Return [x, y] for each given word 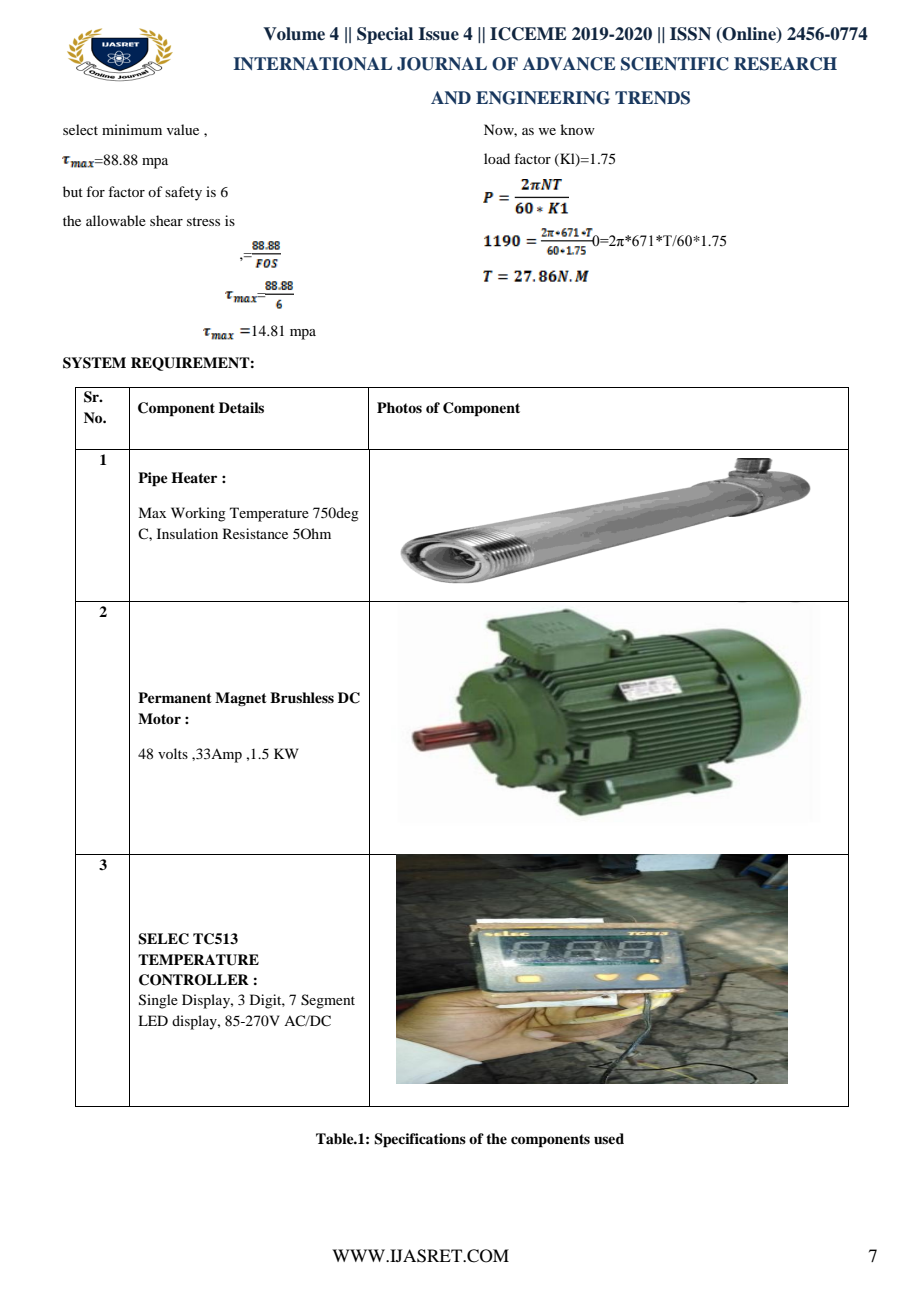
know [577, 129]
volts [173, 753]
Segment [328, 1001]
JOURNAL [442, 64]
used [609, 1138]
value [183, 129]
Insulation [187, 533]
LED [153, 1020]
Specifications [420, 1140]
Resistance [255, 533]
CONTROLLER [194, 980]
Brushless [302, 697]
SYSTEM [94, 363]
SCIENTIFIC [675, 64]
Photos [399, 407]
